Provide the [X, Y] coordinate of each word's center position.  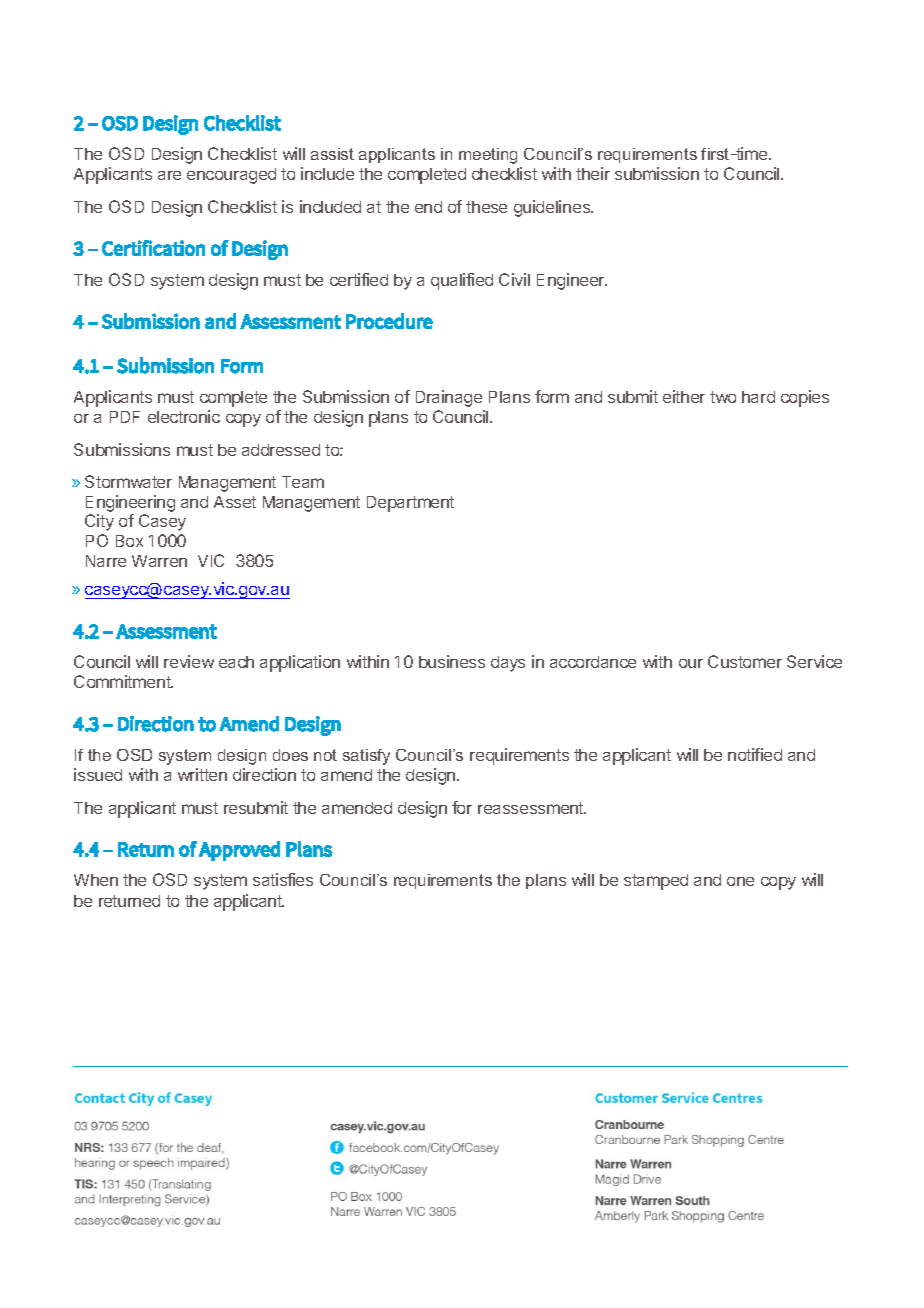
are [169, 175]
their [593, 173]
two [723, 397]
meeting [488, 156]
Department [410, 504]
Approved [239, 851]
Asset [235, 502]
